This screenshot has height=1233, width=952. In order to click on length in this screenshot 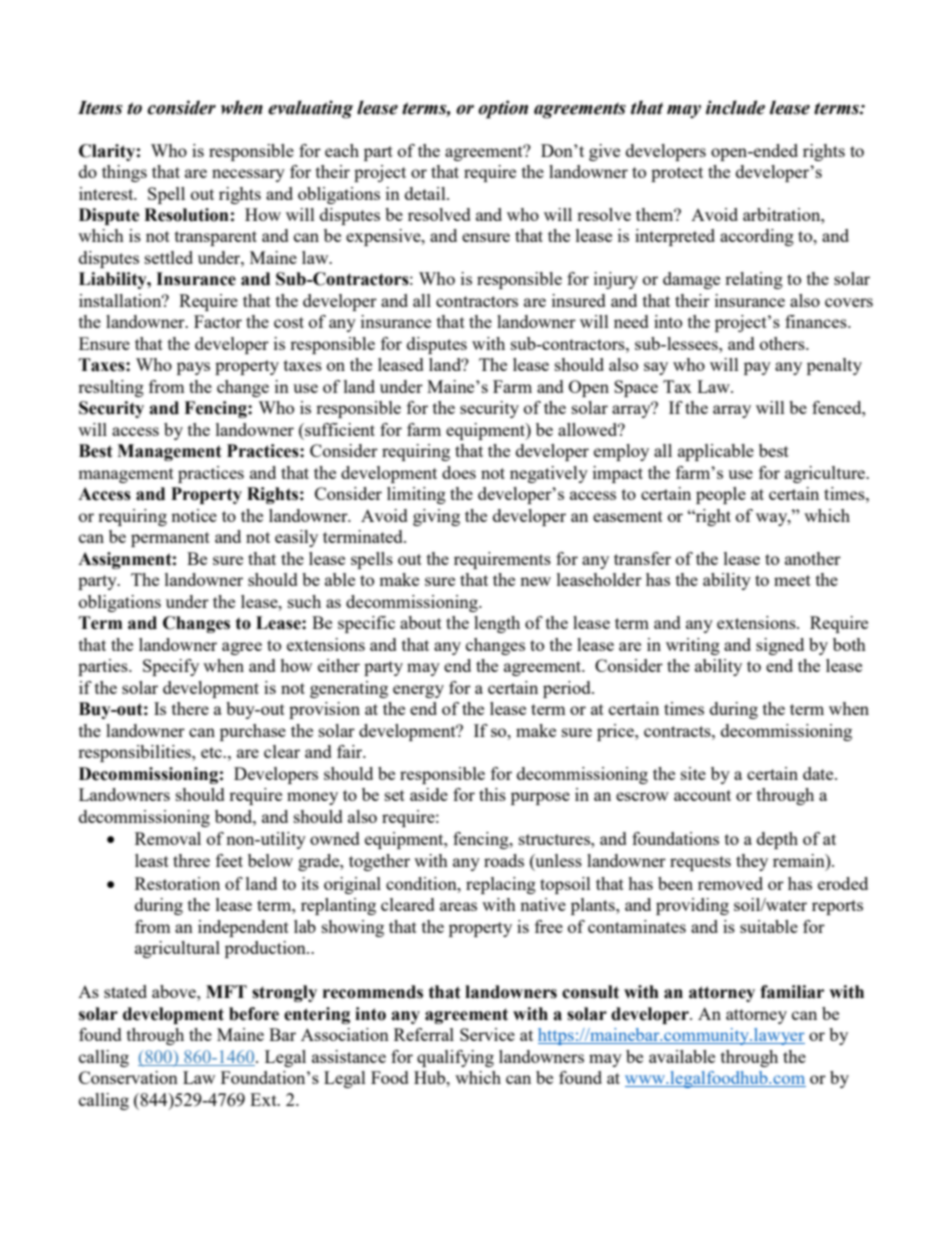, I will do `click(497, 624)`.
